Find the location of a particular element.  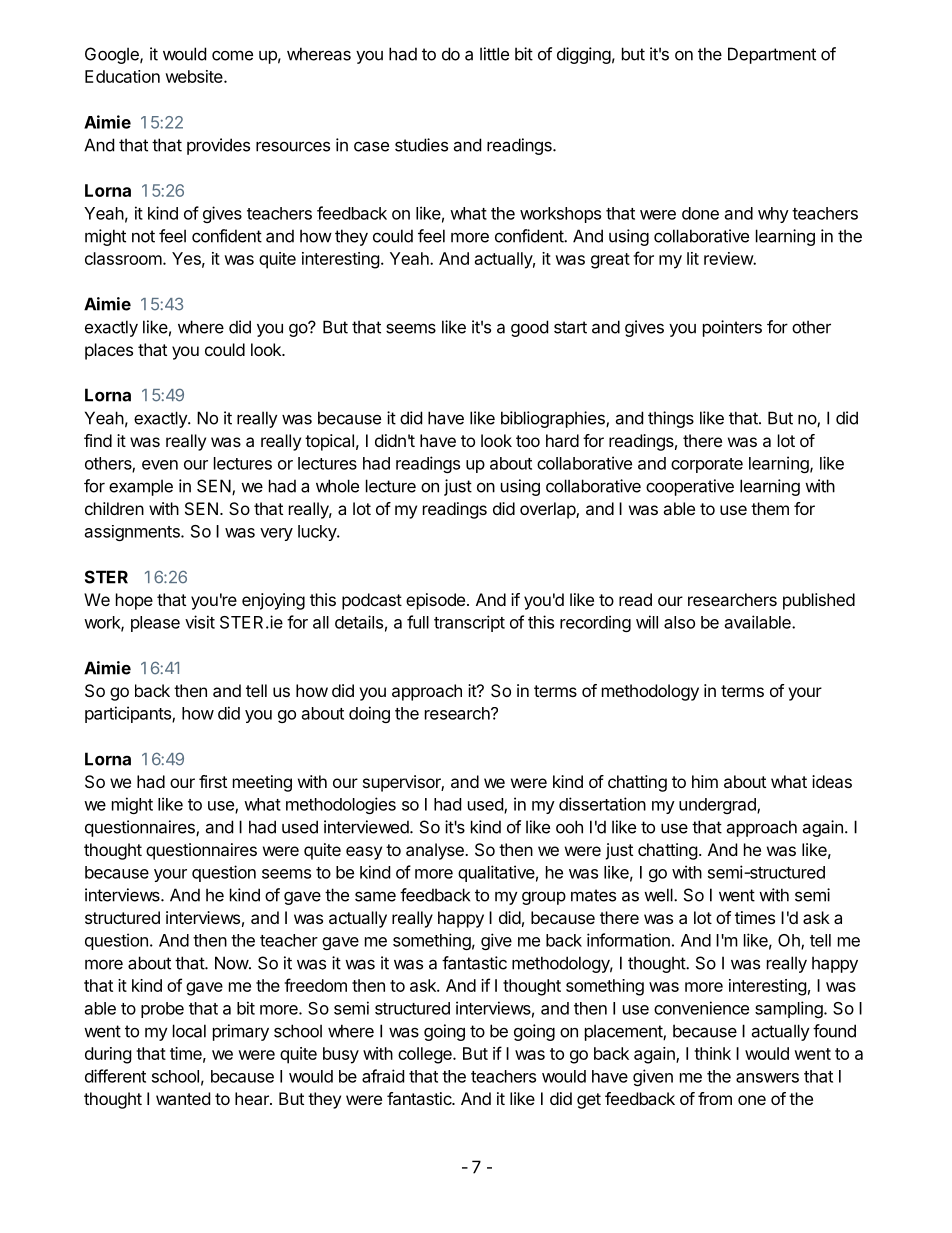

things is located at coordinates (671, 419).
